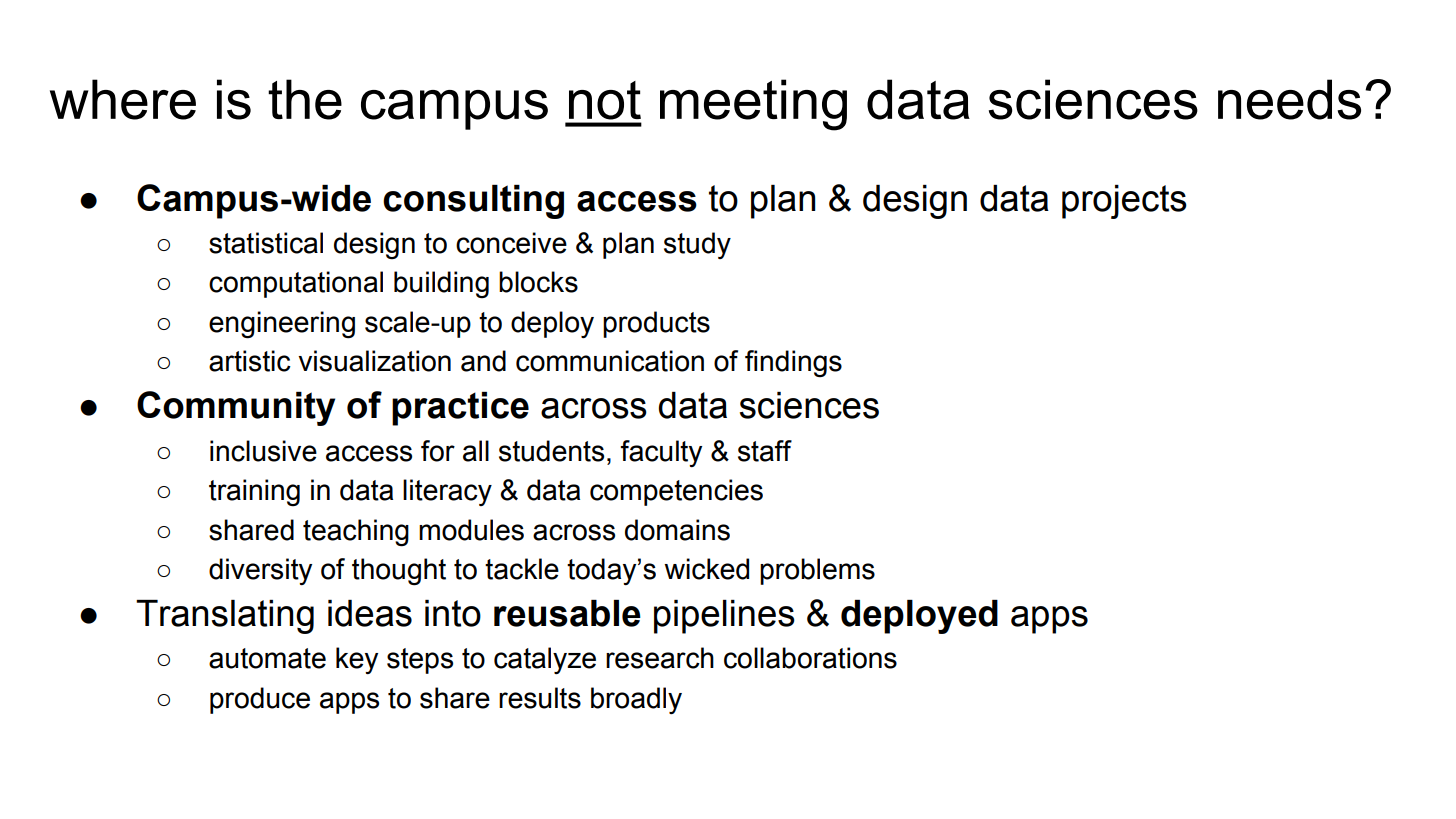  What do you see at coordinates (765, 451) in the screenshot?
I see `staff` at bounding box center [765, 451].
